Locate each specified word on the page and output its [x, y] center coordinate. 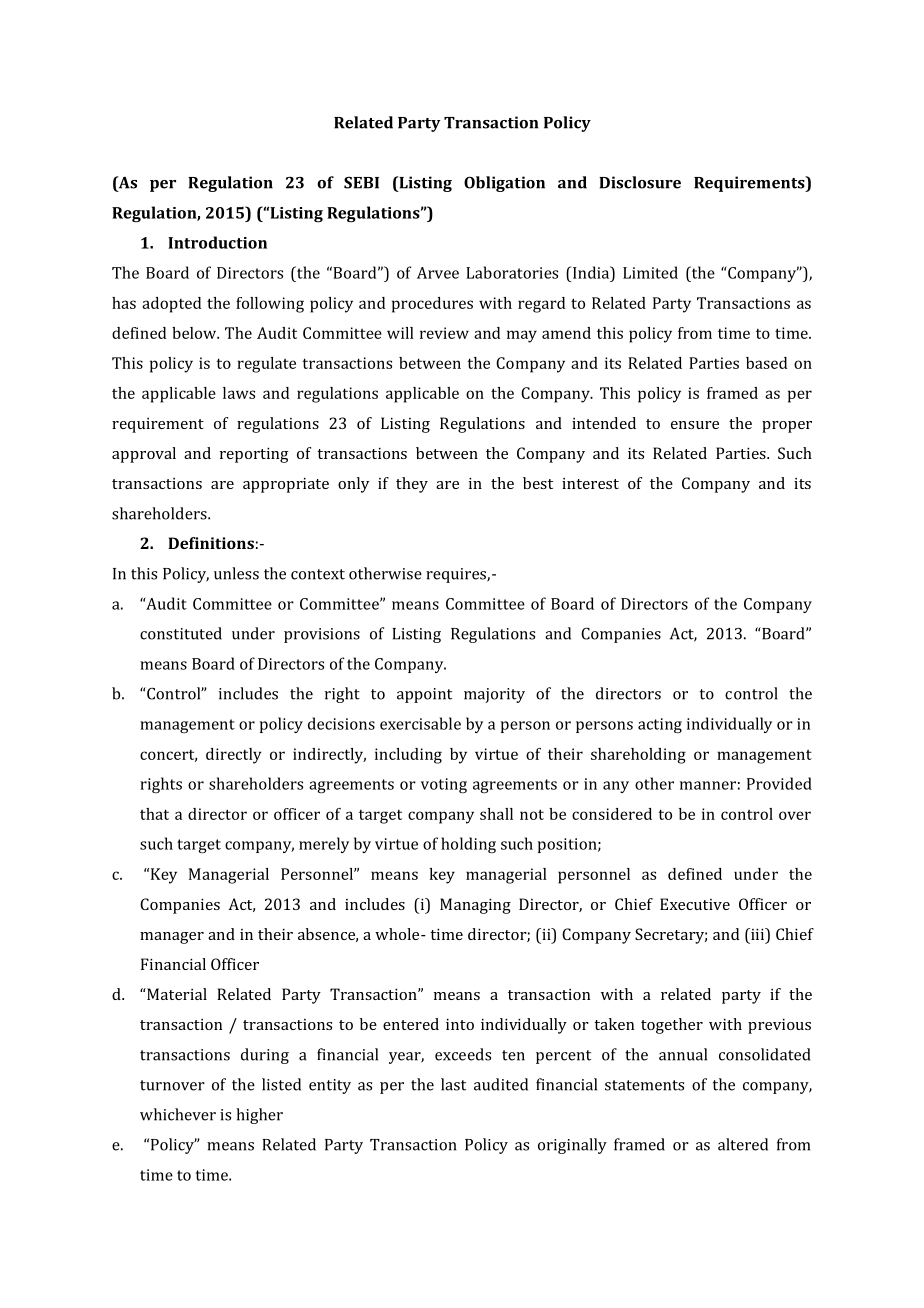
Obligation [504, 184]
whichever [178, 1114]
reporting [254, 455]
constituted [181, 633]
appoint [424, 695]
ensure [695, 425]
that [154, 814]
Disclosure [640, 182]
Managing [475, 906]
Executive [695, 904]
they [412, 485]
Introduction [217, 242]
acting [660, 725]
